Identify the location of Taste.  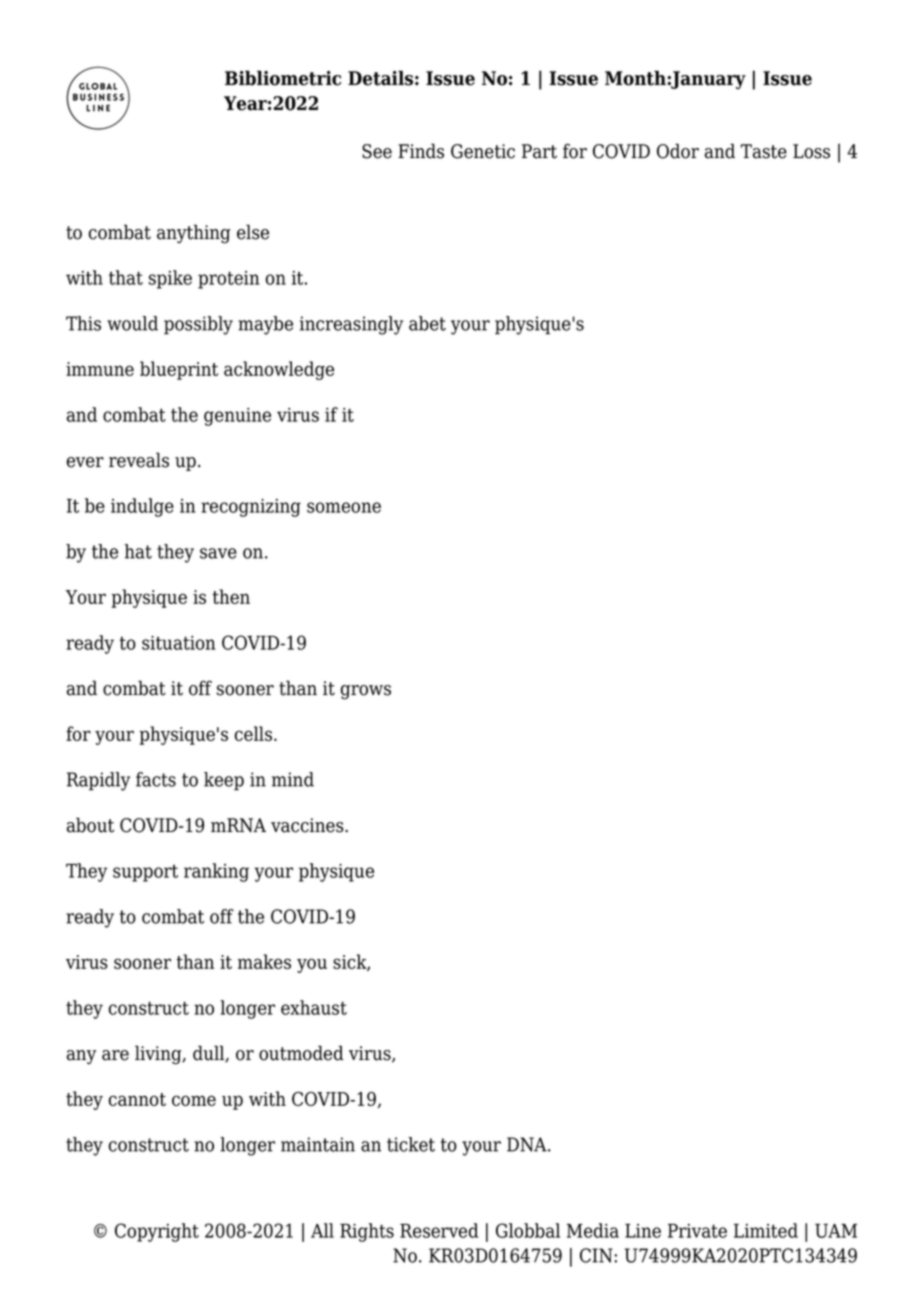
(764, 151).
